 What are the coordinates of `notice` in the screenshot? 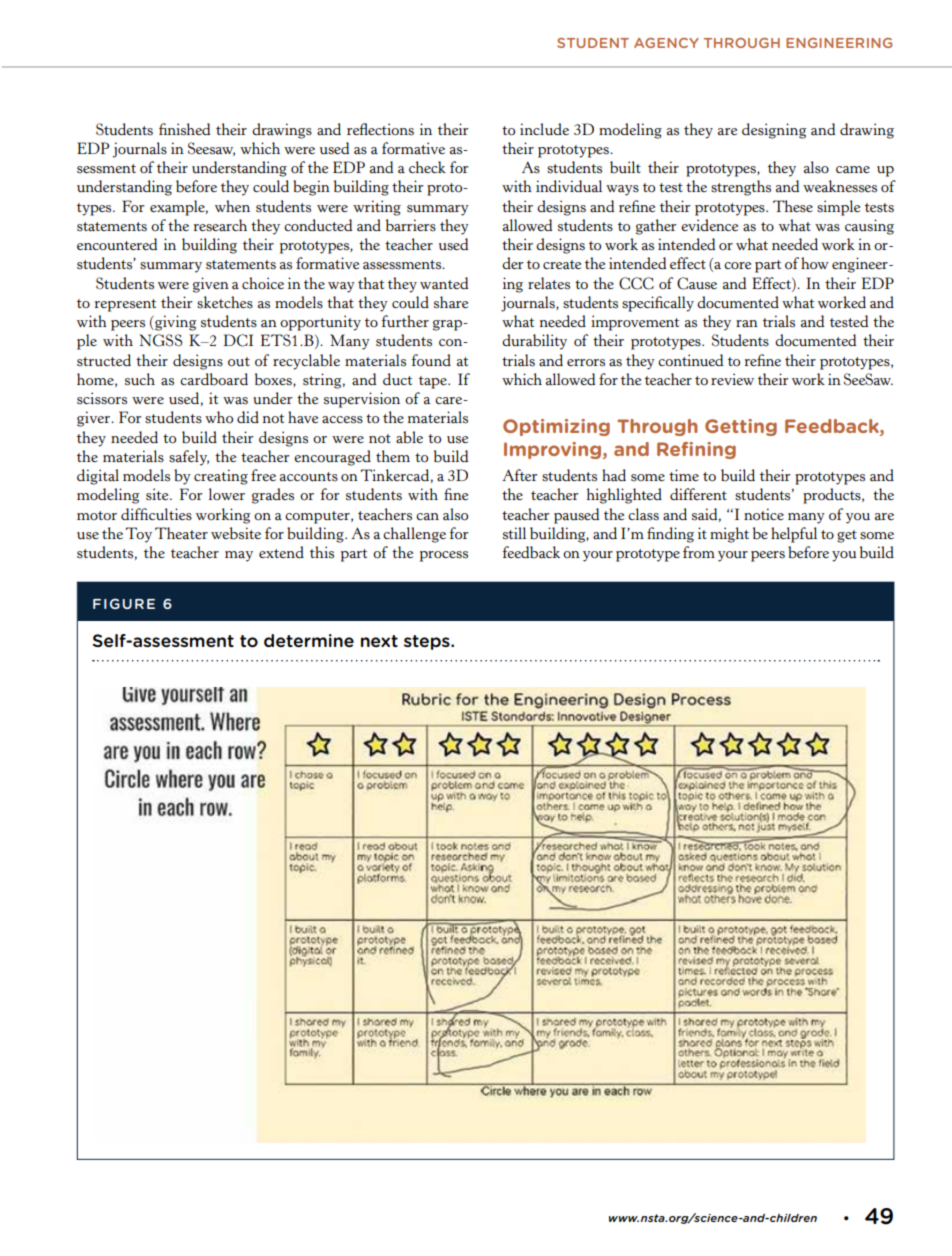 It's located at (764, 514).
